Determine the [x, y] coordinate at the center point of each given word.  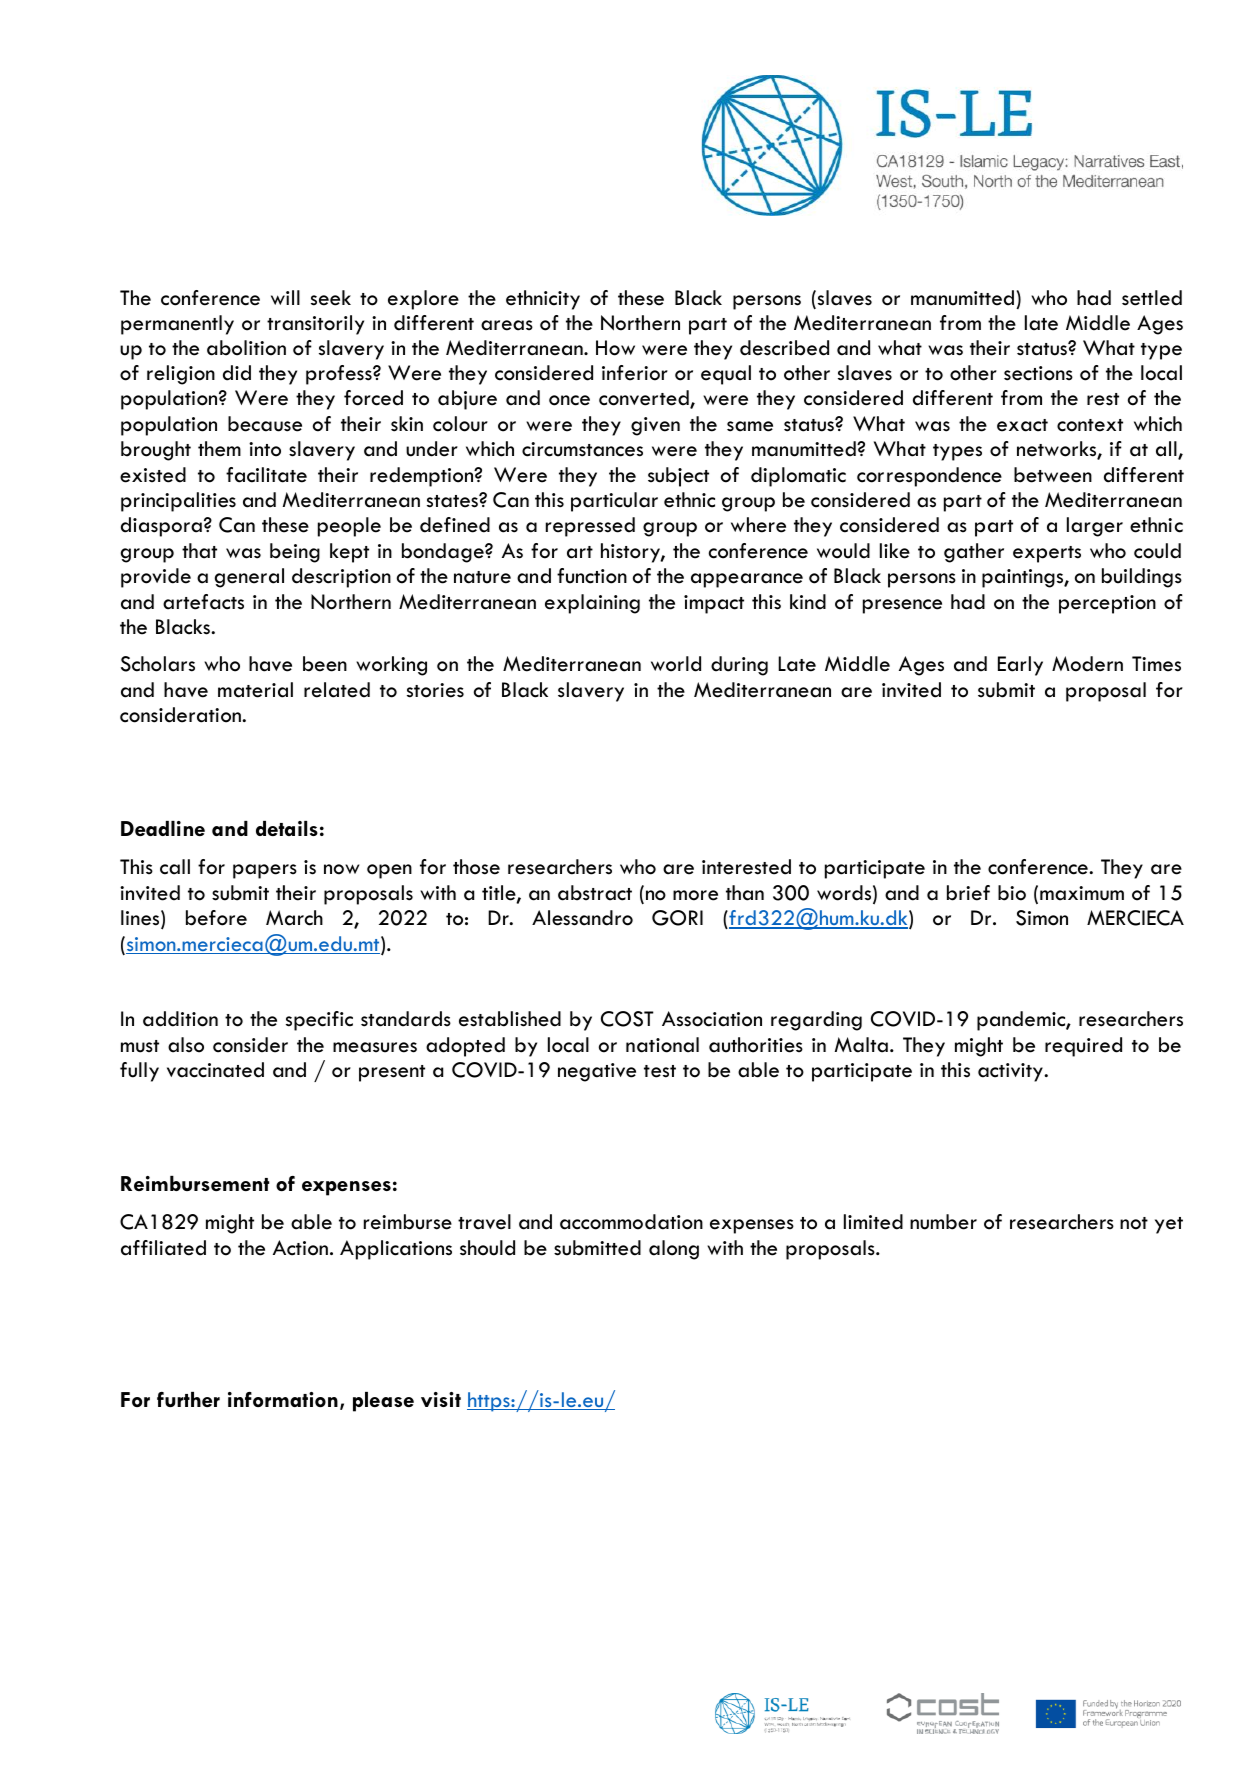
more [695, 895]
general [249, 578]
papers [265, 871]
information [283, 1399]
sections [1038, 373]
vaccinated [215, 1070]
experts [1047, 554]
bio [1012, 893]
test [660, 1071]
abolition [246, 348]
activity [1011, 1072]
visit [441, 1399]
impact [714, 604]
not [1134, 1223]
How [615, 348]
